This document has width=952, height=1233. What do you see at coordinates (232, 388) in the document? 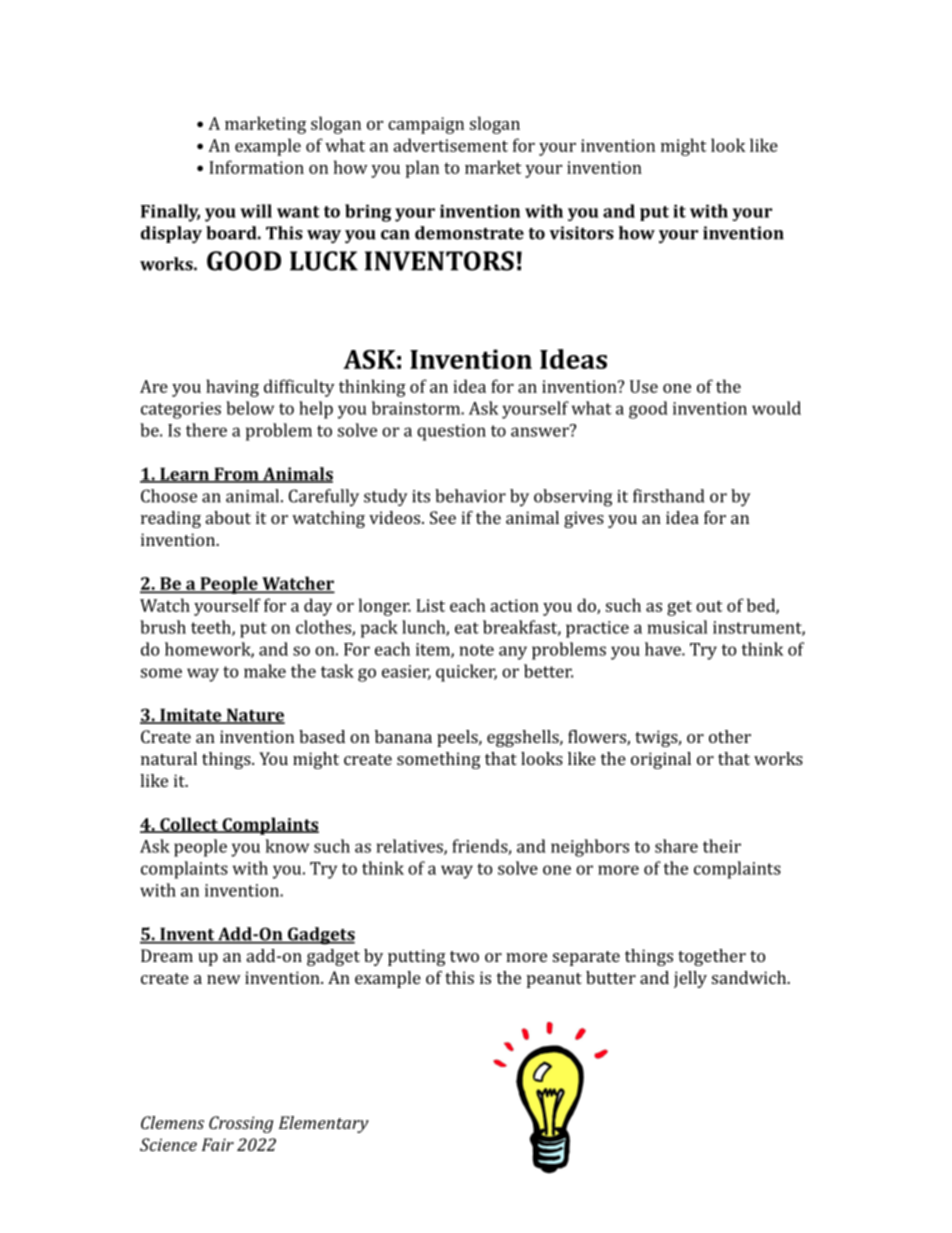
I see `having` at bounding box center [232, 388].
